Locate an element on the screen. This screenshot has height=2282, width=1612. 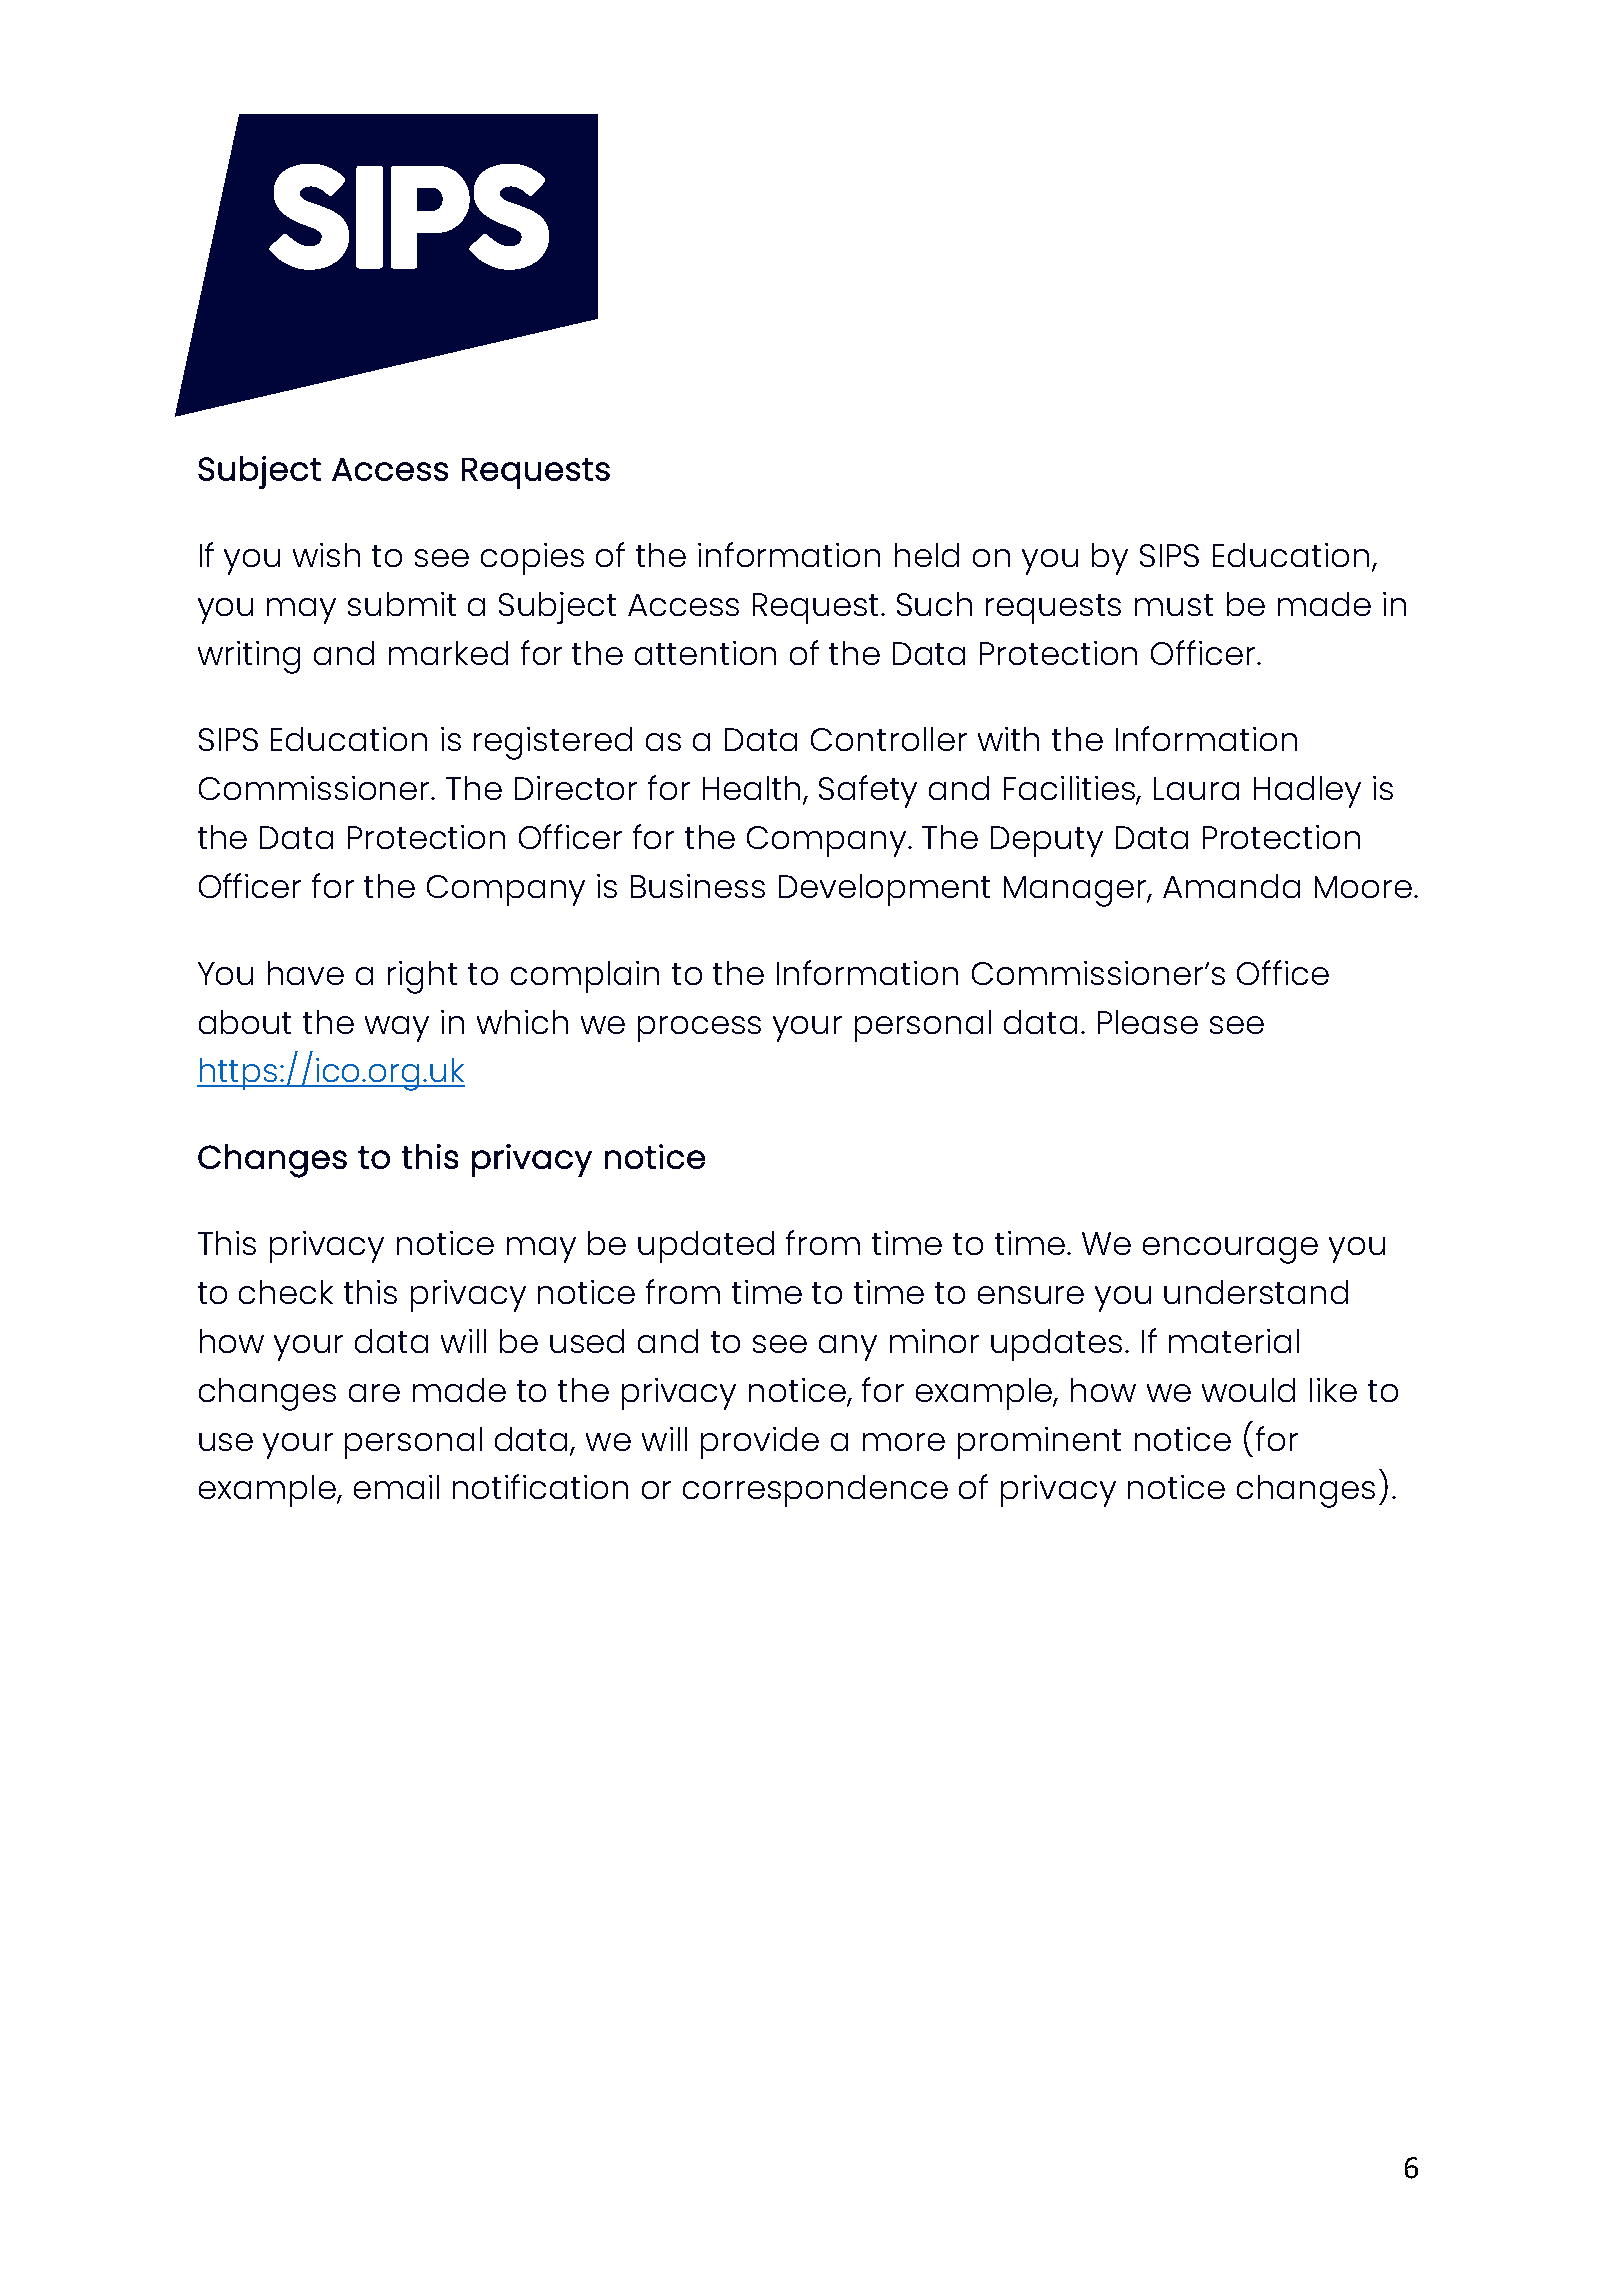
Such is located at coordinates (934, 604).
